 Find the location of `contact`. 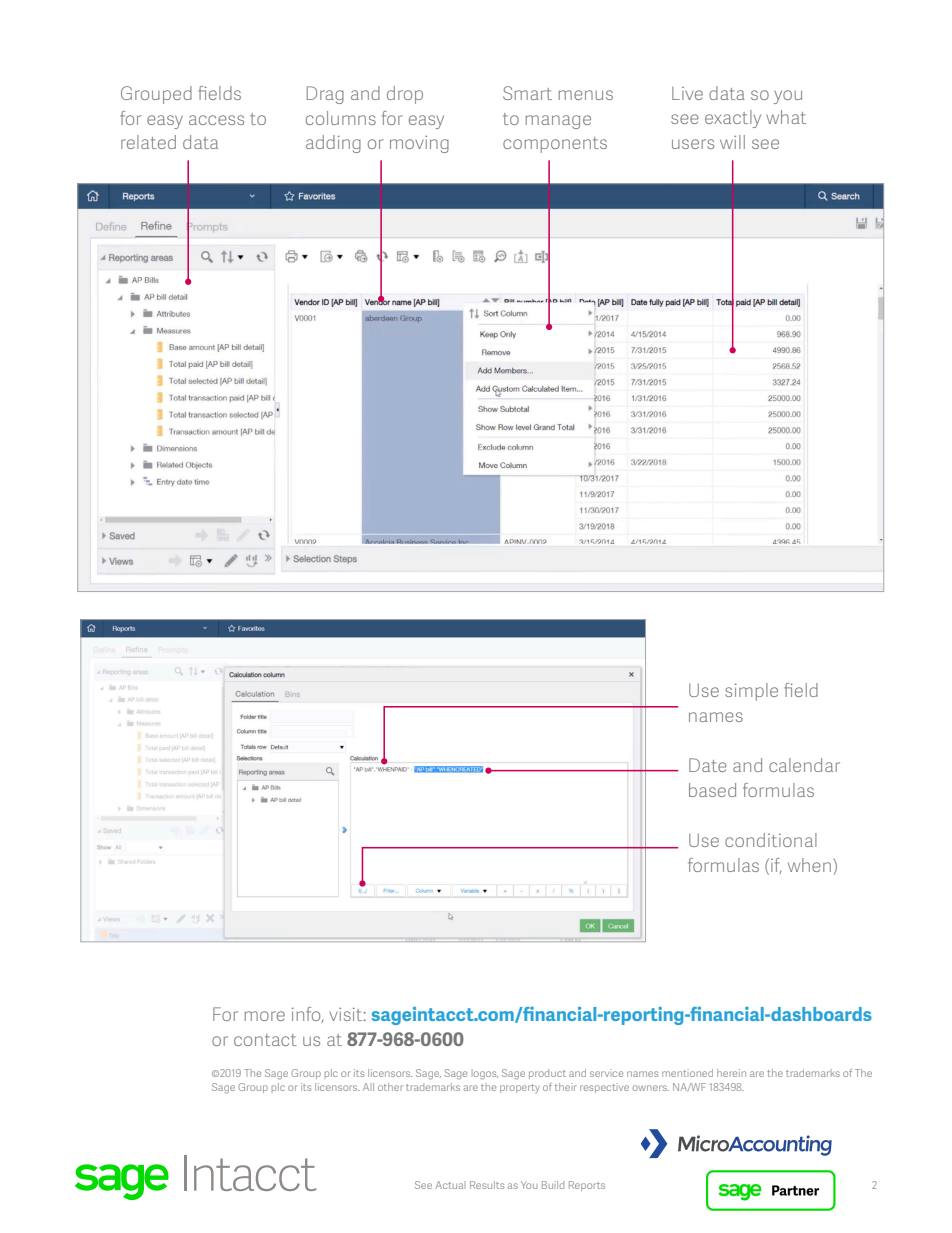

contact is located at coordinates (265, 1040).
